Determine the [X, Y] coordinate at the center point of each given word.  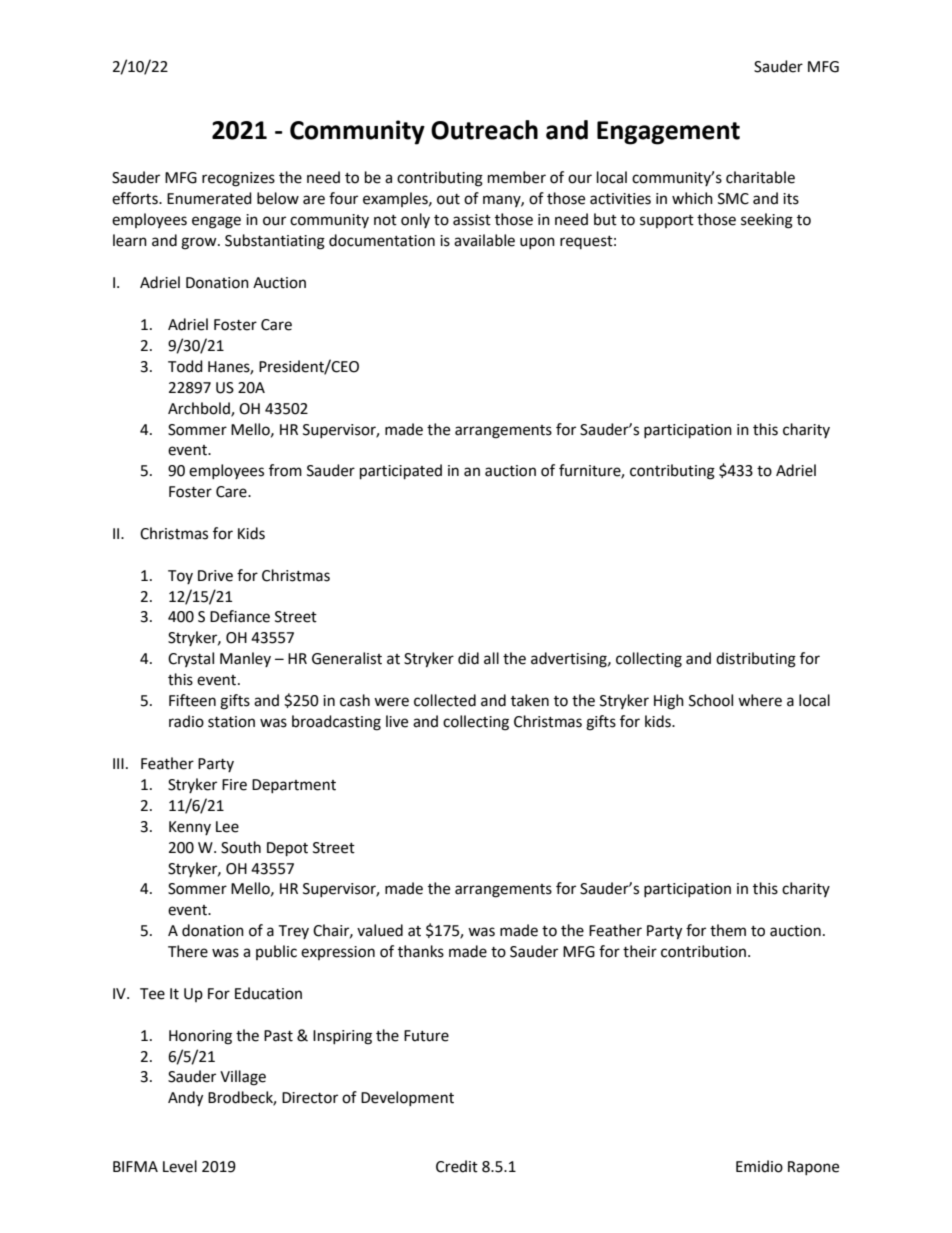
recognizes [238, 179]
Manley [245, 659]
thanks [421, 951]
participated [401, 472]
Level [180, 1166]
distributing [756, 660]
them [728, 930]
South [241, 847]
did [468, 658]
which [692, 198]
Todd [185, 366]
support [667, 221]
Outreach [484, 130]
